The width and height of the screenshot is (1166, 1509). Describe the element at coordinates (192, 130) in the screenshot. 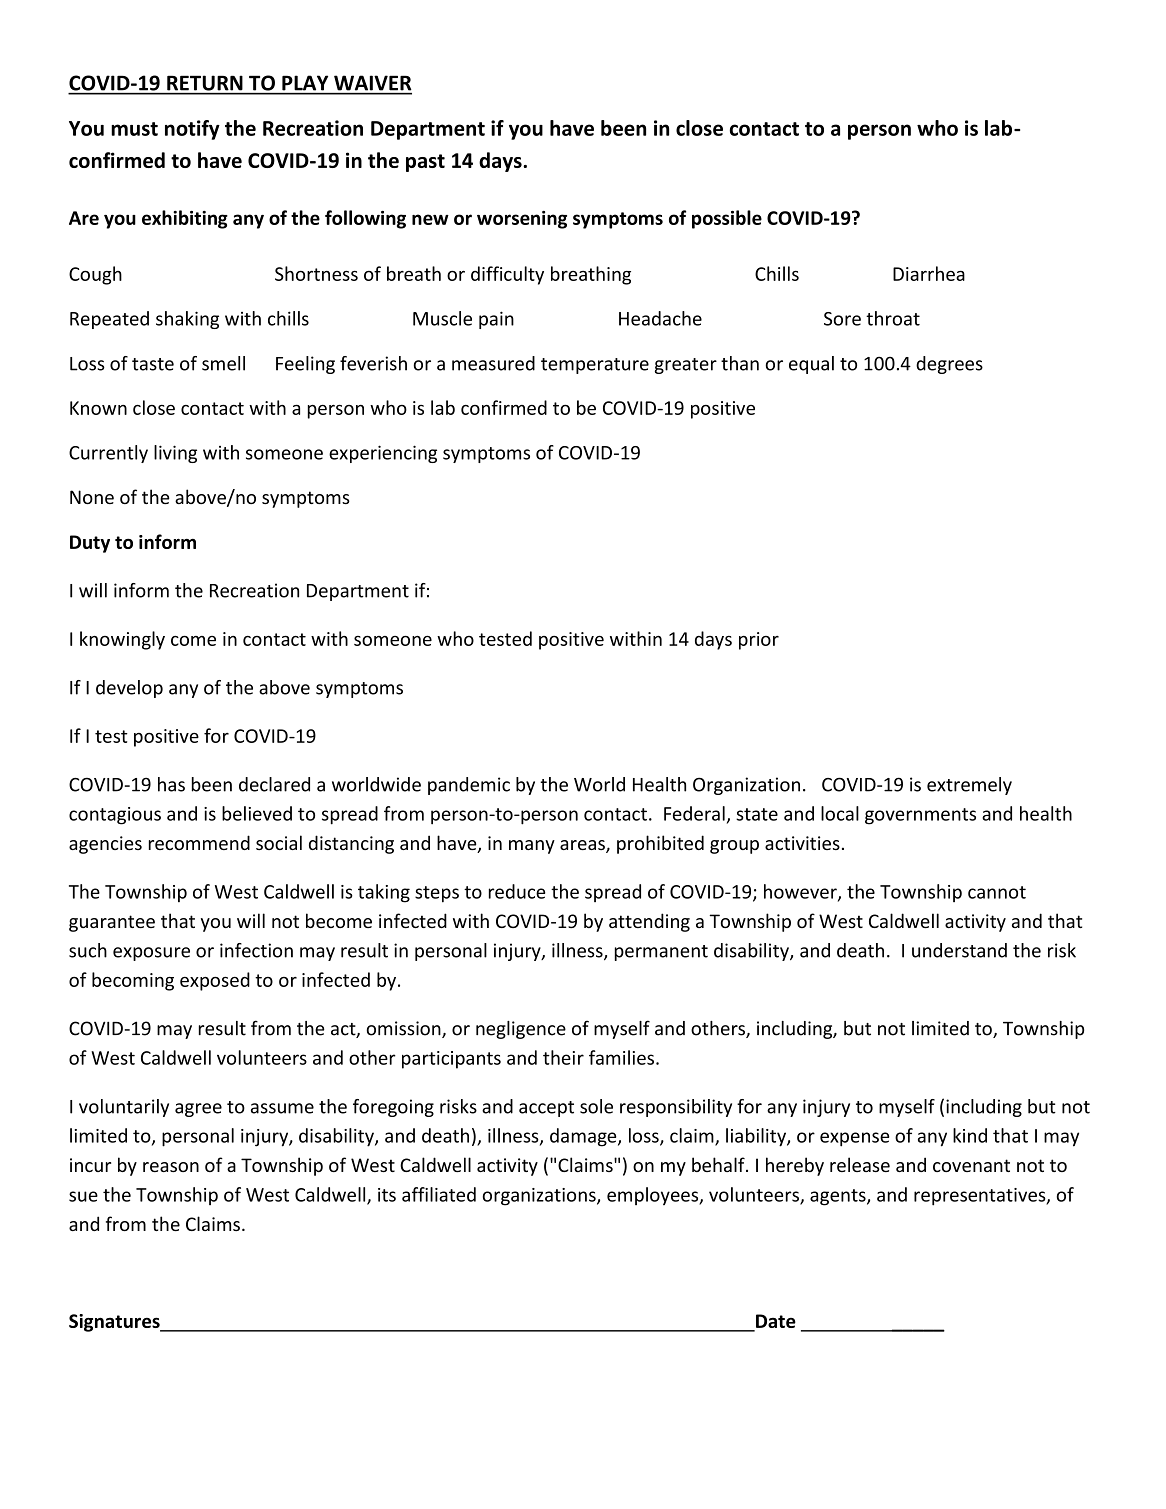

I see `notify` at that location.
